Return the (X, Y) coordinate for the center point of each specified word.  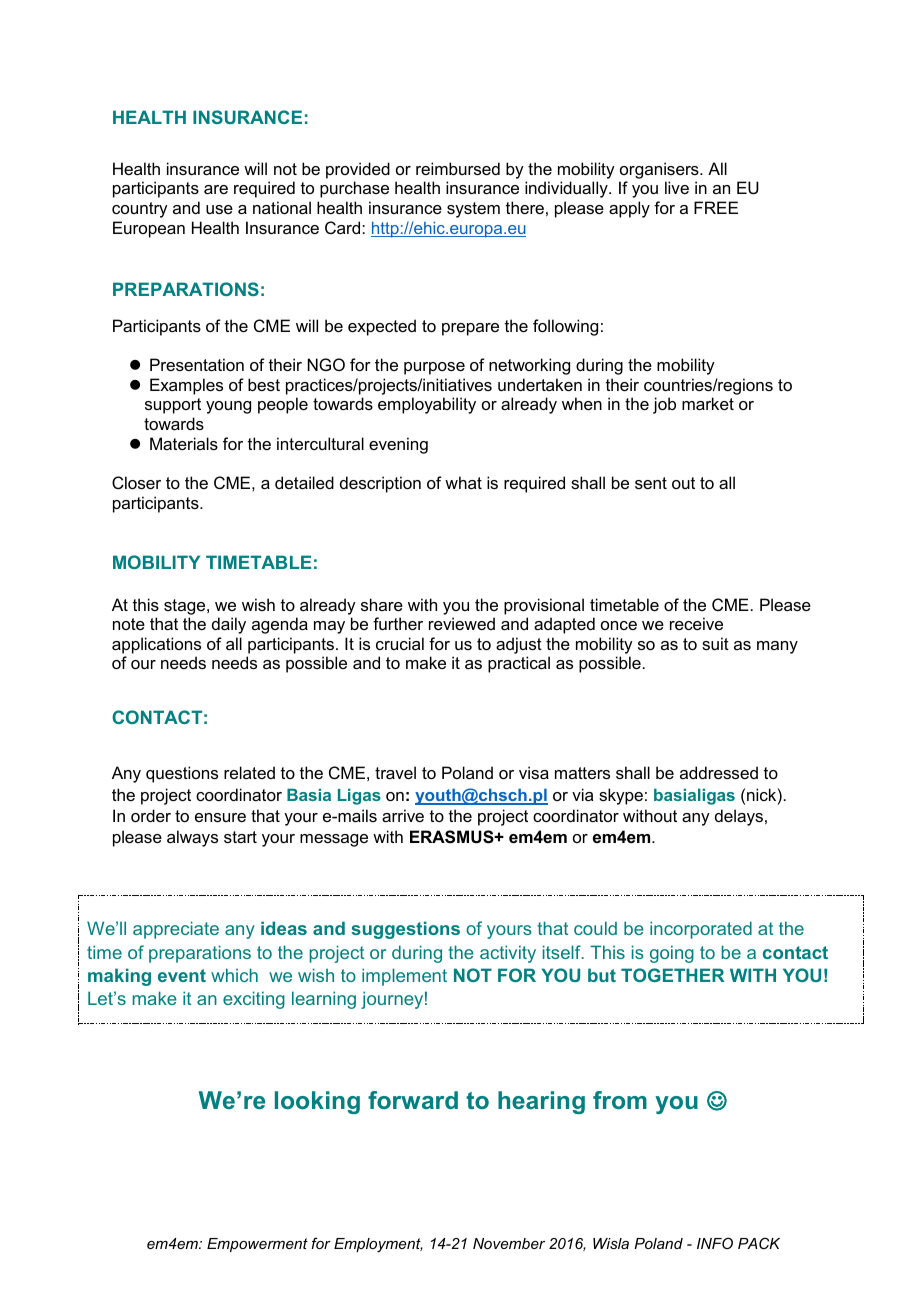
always (192, 838)
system (473, 210)
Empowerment (257, 1245)
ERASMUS (453, 837)
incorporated (701, 930)
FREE (716, 207)
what (463, 482)
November (509, 1243)
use (219, 209)
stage (186, 607)
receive (696, 623)
